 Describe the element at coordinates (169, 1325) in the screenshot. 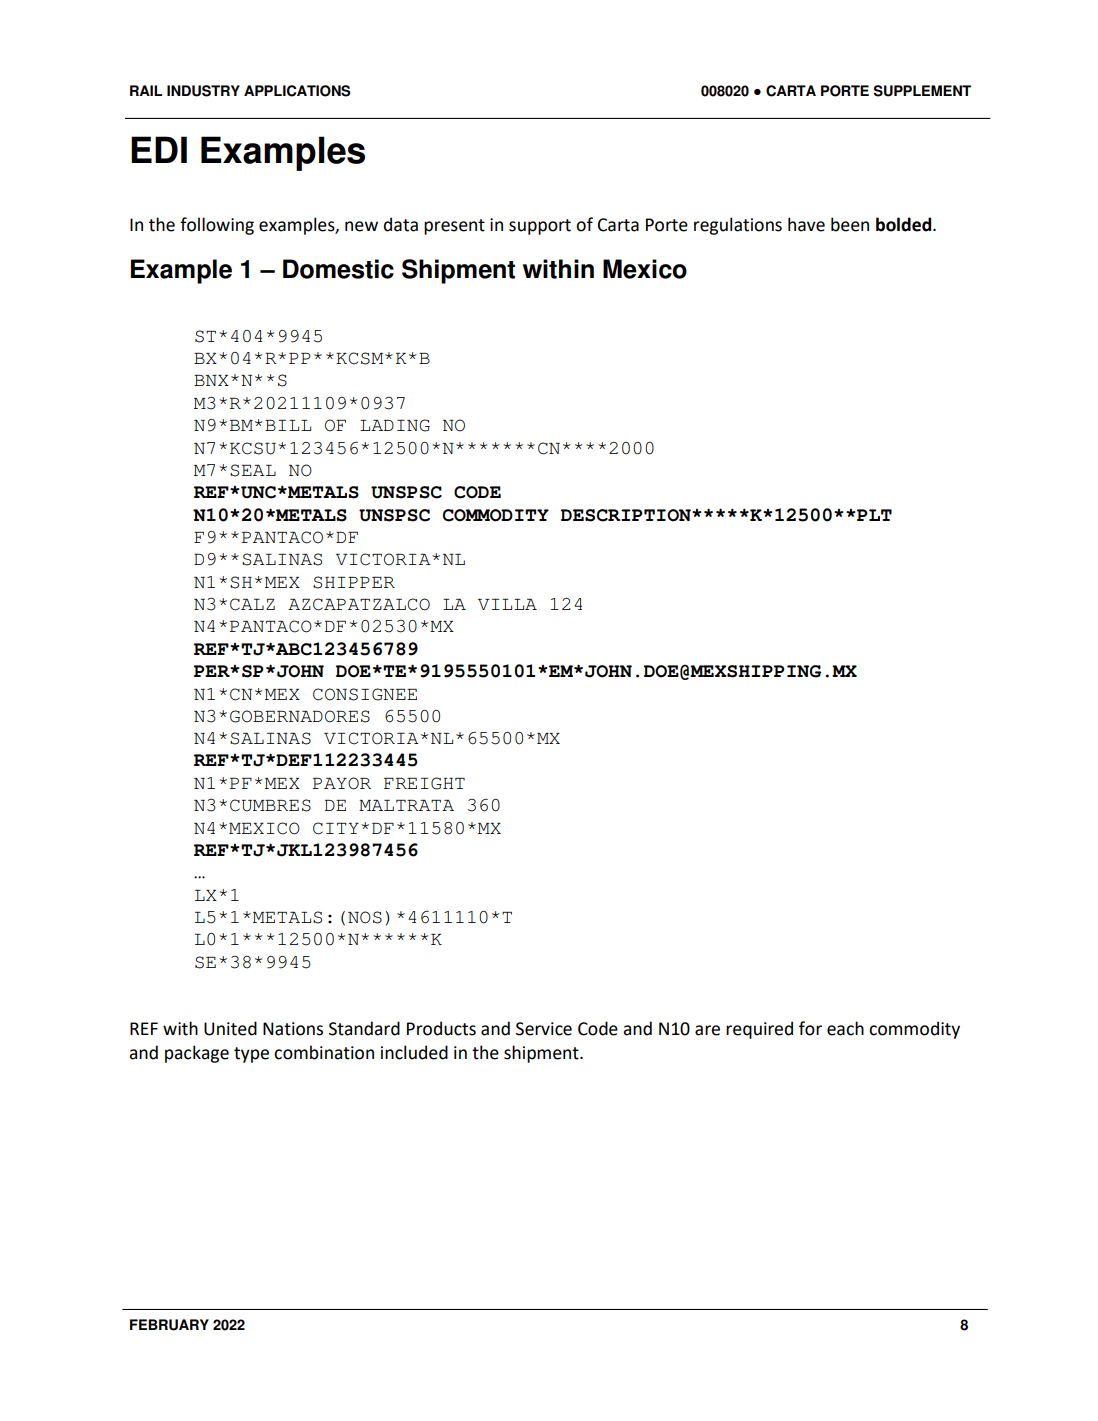

I see `FEBRUARY` at that location.
